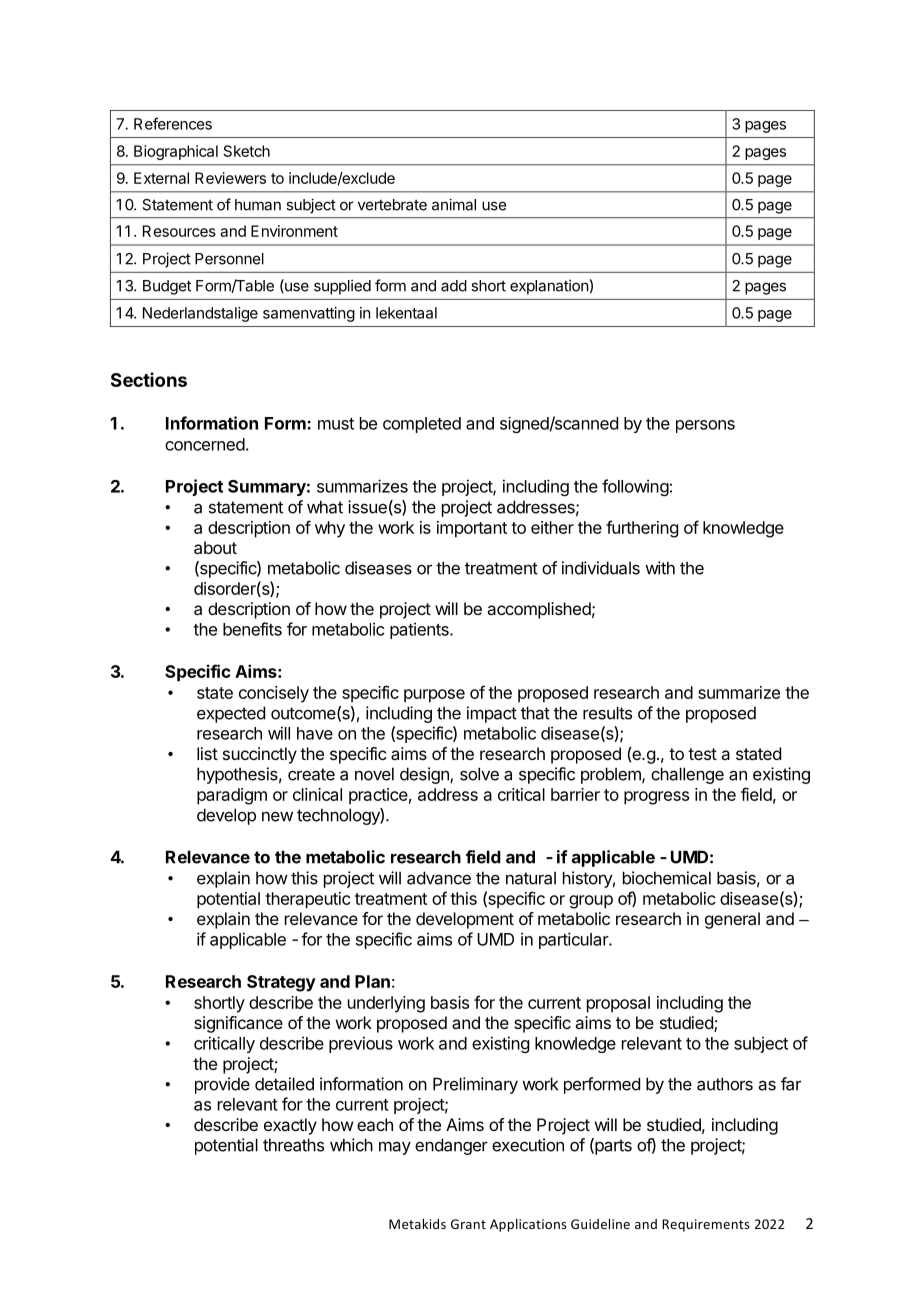 The image size is (924, 1308). I want to click on Requirements, so click(705, 1225).
